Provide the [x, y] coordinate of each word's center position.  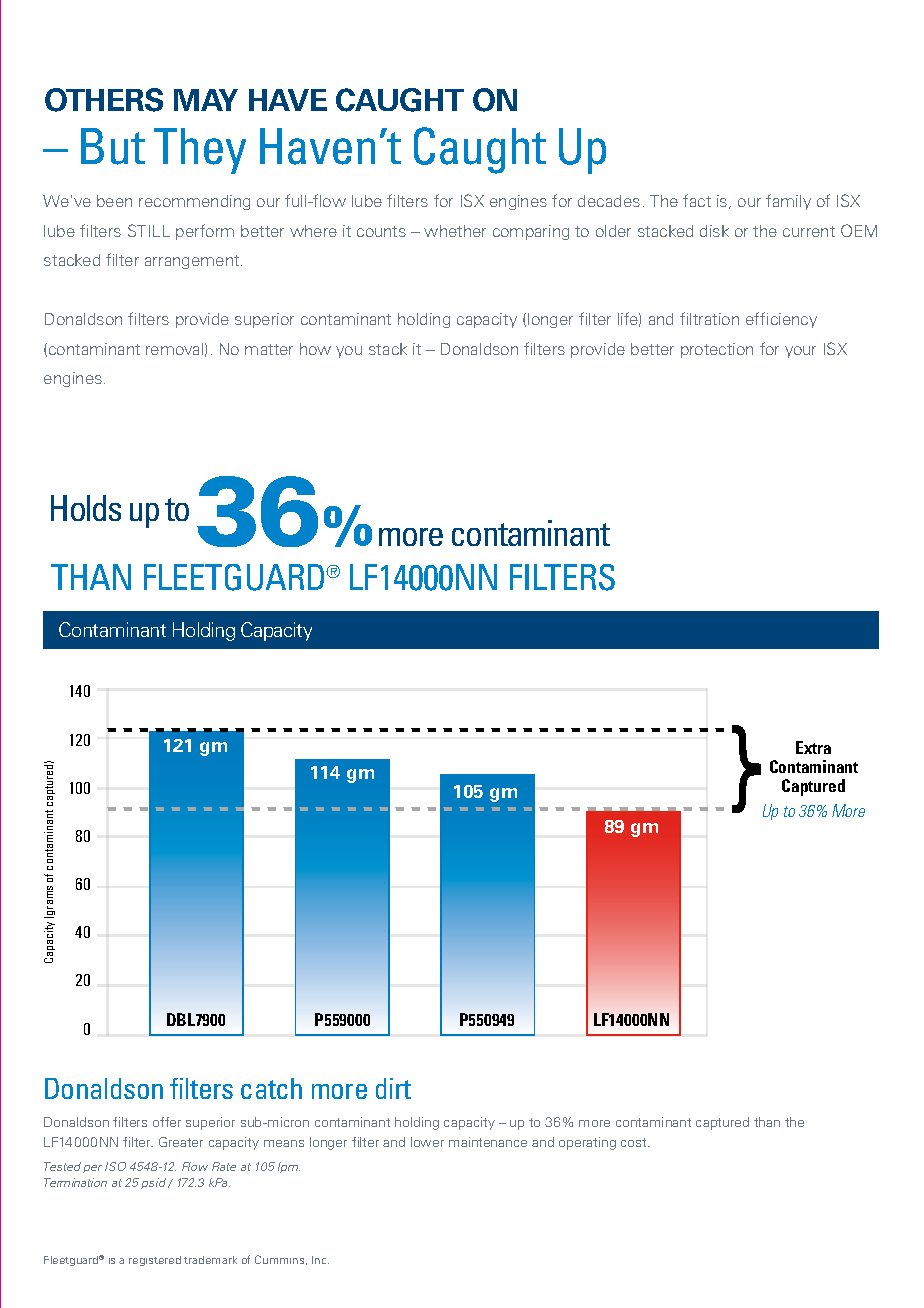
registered [155, 1261]
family [788, 202]
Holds [86, 508]
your [800, 352]
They [200, 151]
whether [455, 231]
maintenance [488, 1142]
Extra [813, 747]
